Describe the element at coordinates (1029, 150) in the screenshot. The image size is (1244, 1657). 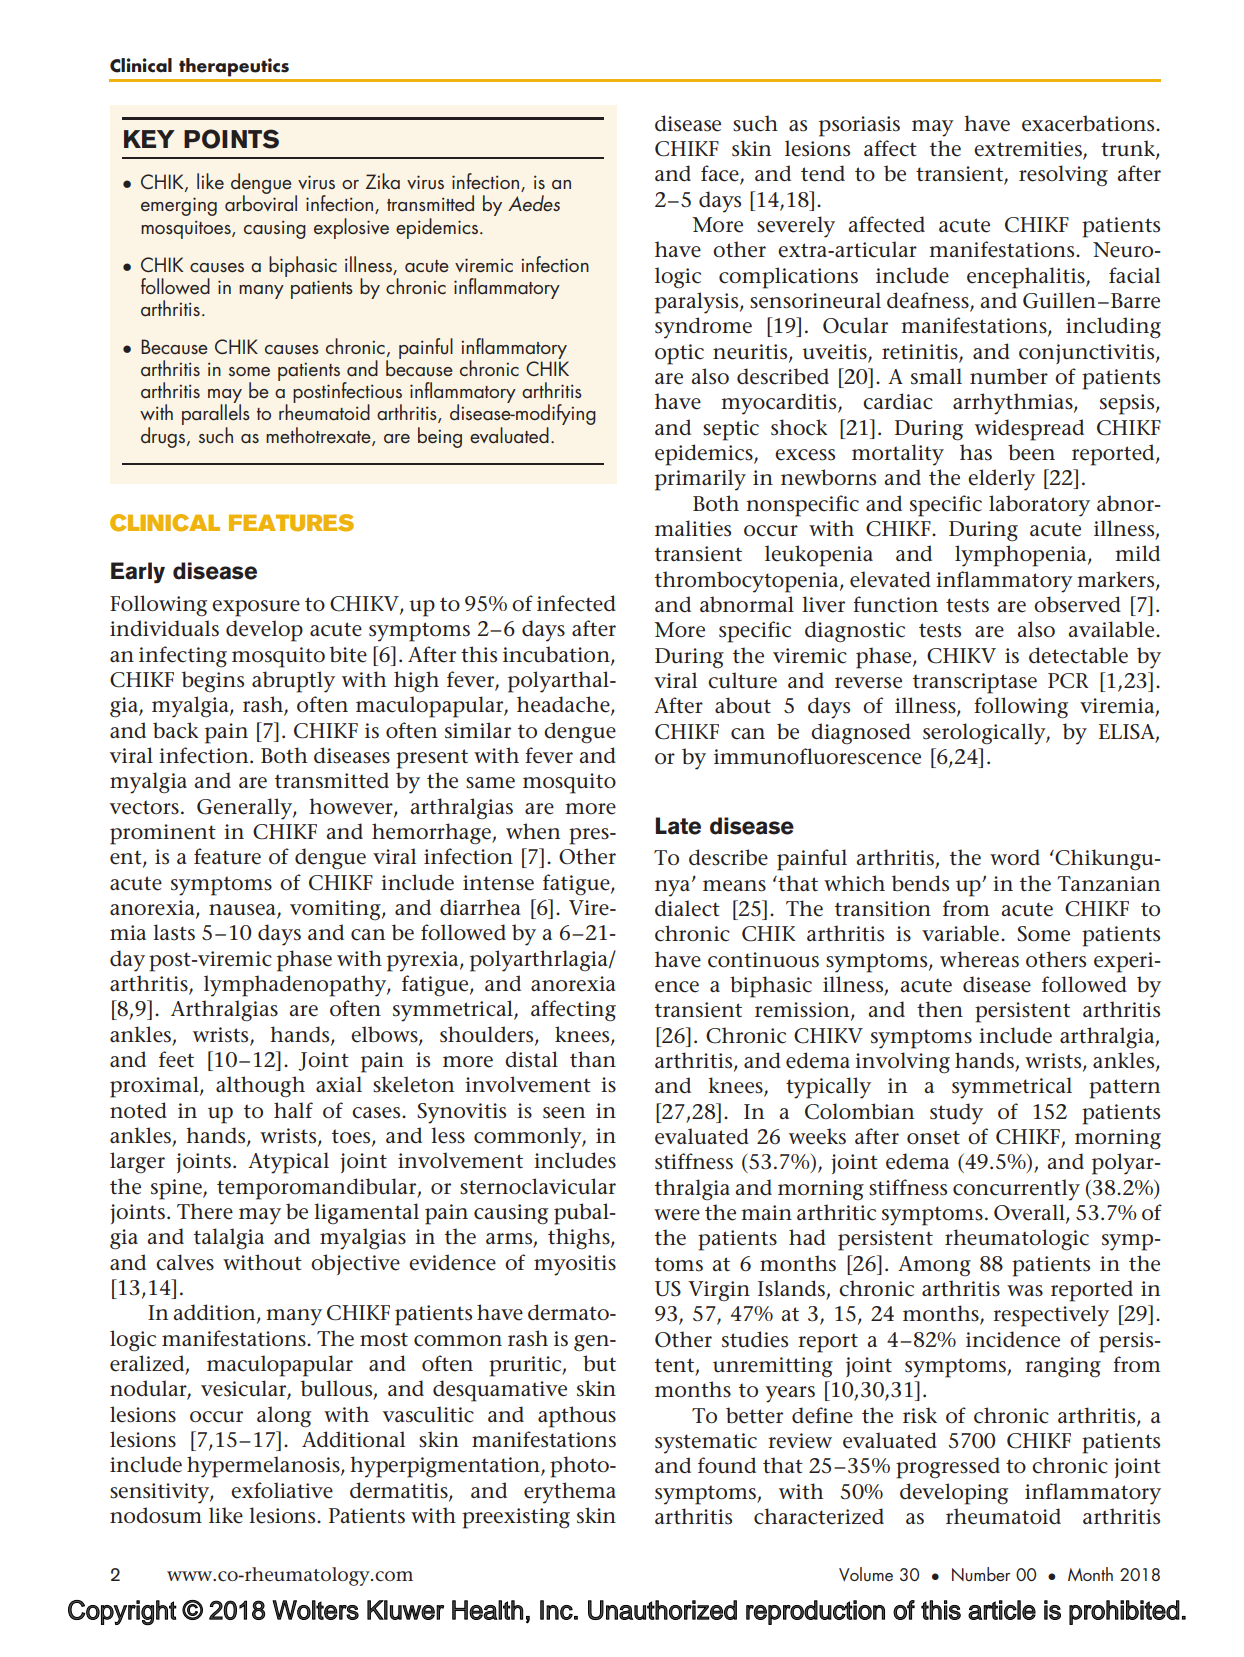
I see `extremities` at that location.
